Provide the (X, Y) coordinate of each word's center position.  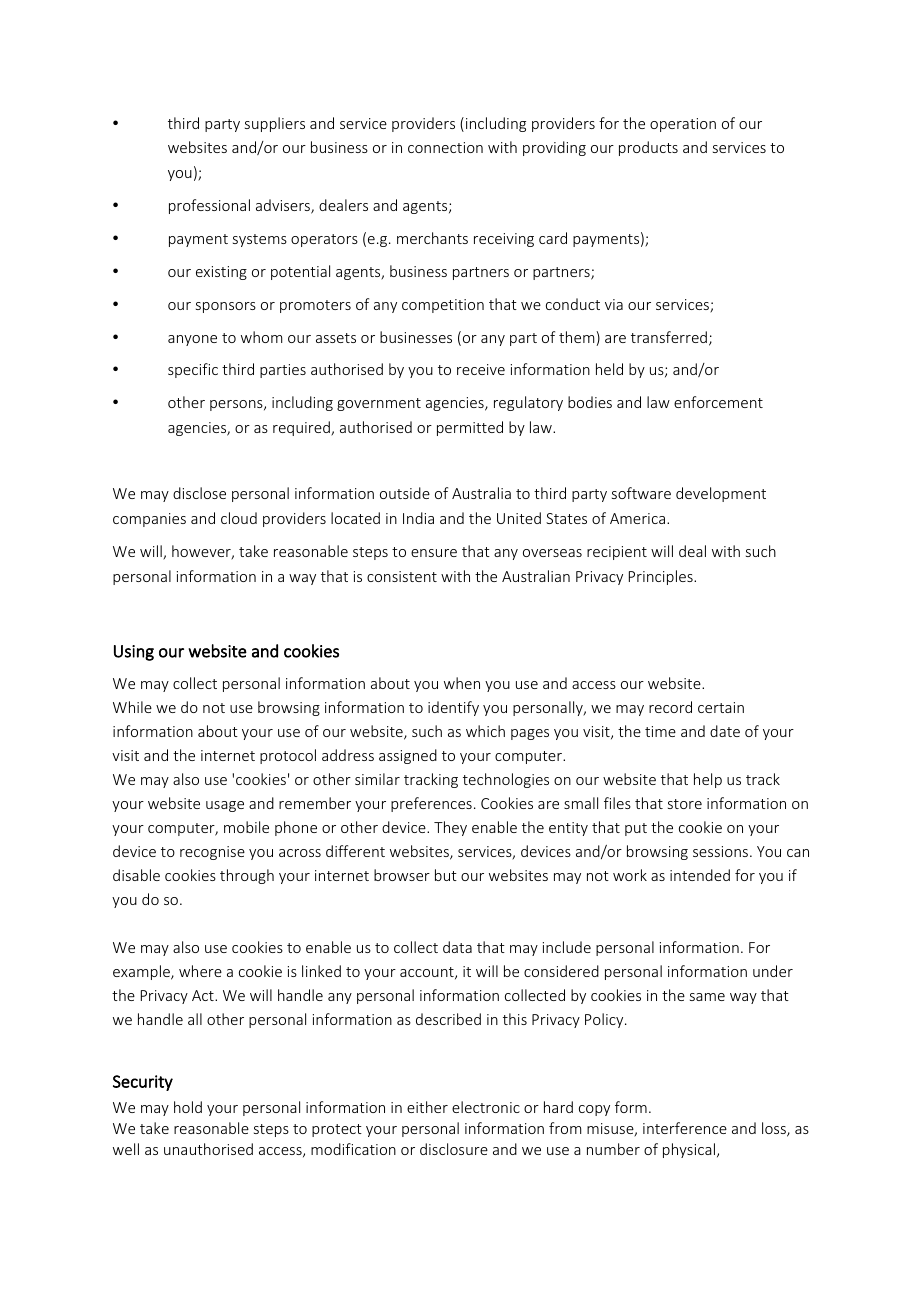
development (721, 494)
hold (188, 1107)
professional (209, 206)
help (708, 780)
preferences (431, 804)
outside (405, 493)
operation (683, 125)
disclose (199, 493)
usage (225, 806)
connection (445, 147)
